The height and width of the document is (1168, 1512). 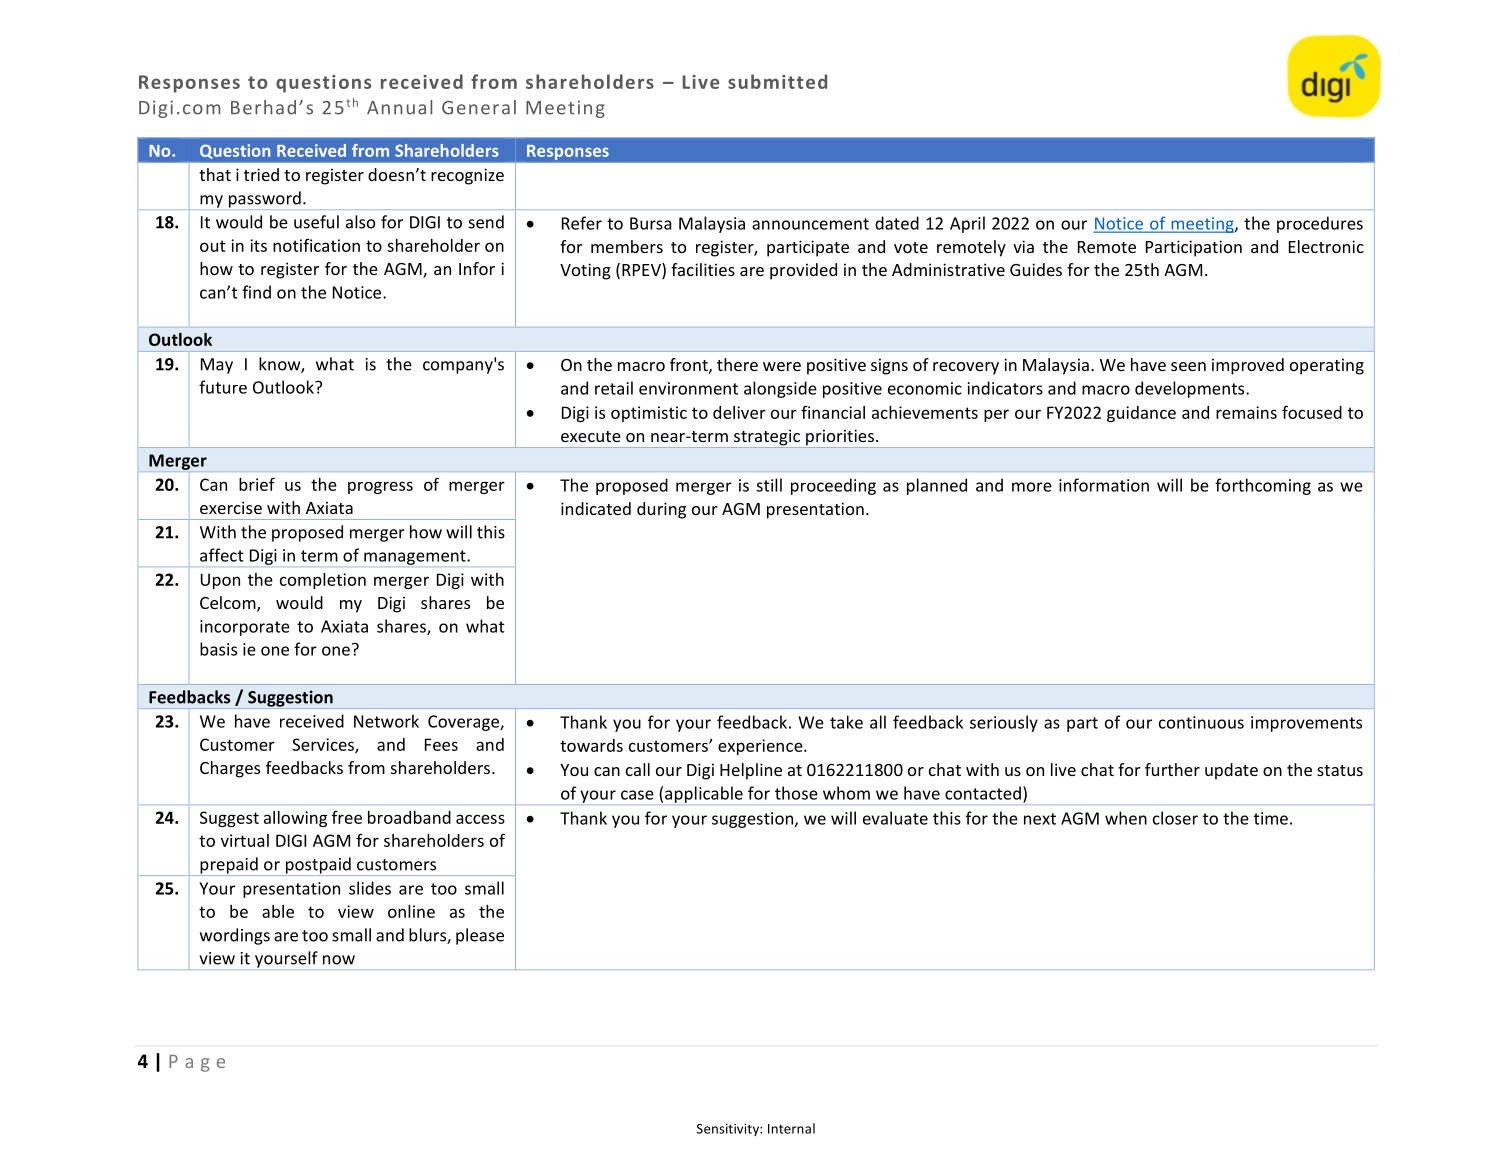 I want to click on submitted, so click(x=777, y=81).
